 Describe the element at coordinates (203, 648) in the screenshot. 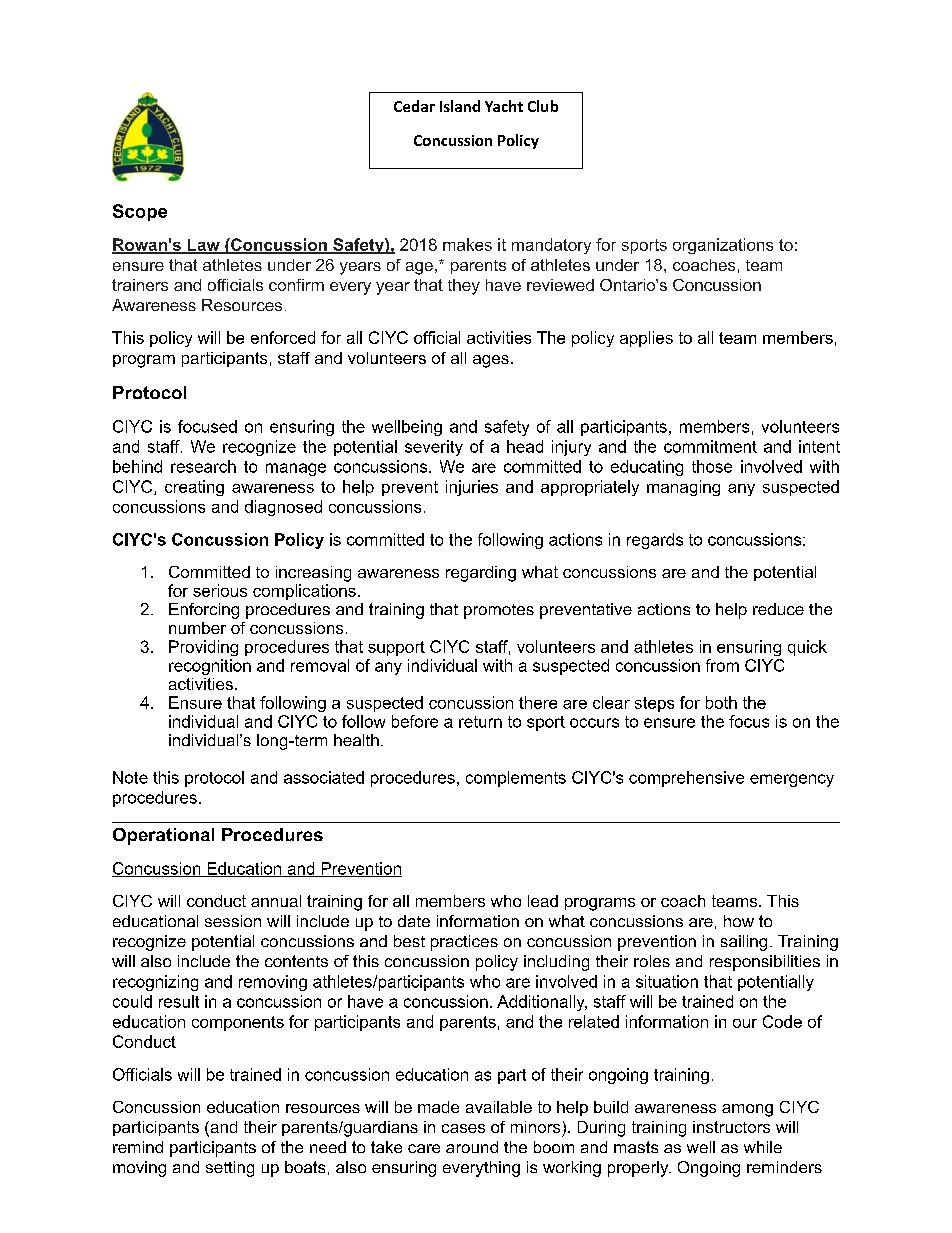

I see `Providing` at that location.
